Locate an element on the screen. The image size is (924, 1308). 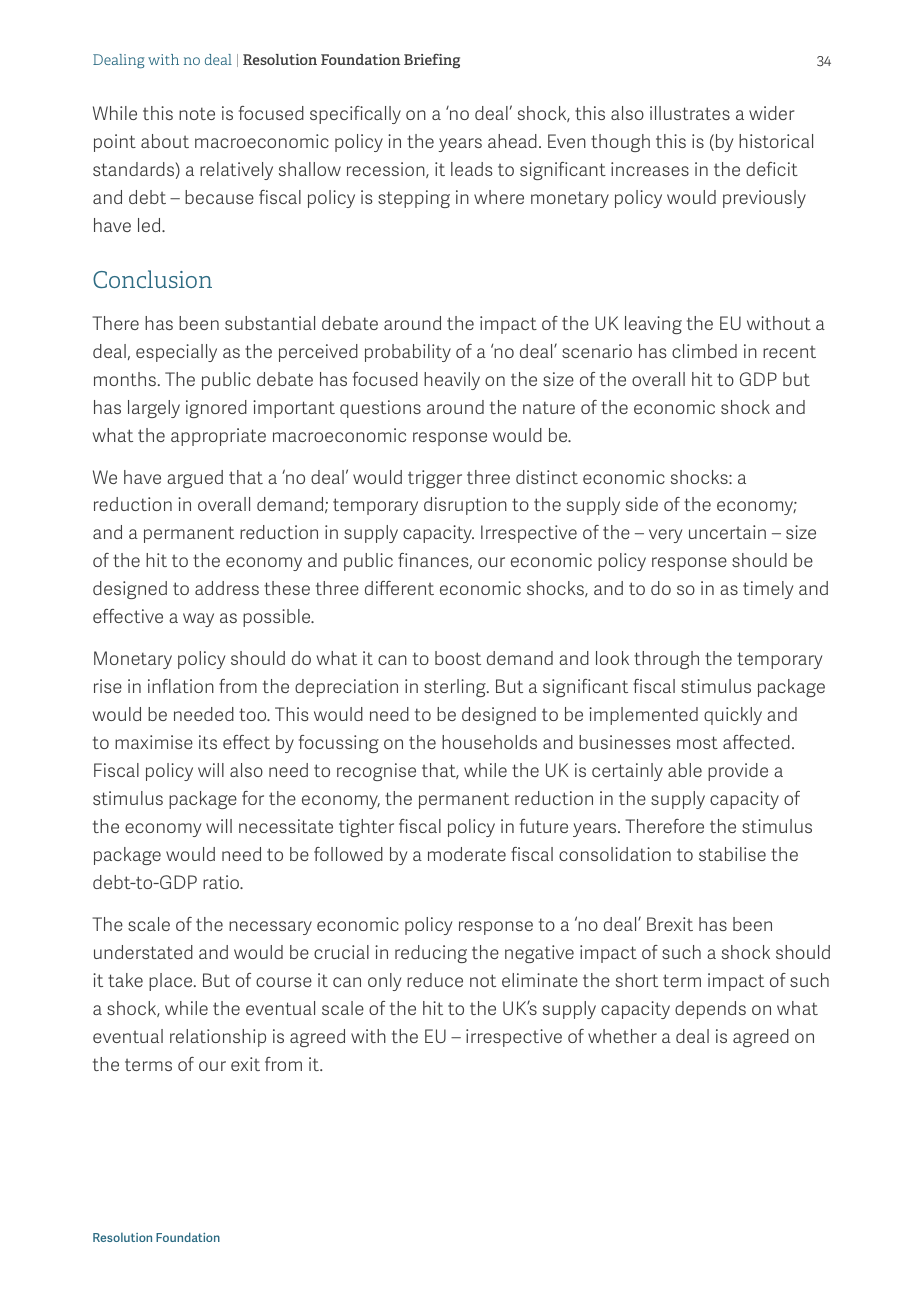
depends is located at coordinates (710, 1010).
